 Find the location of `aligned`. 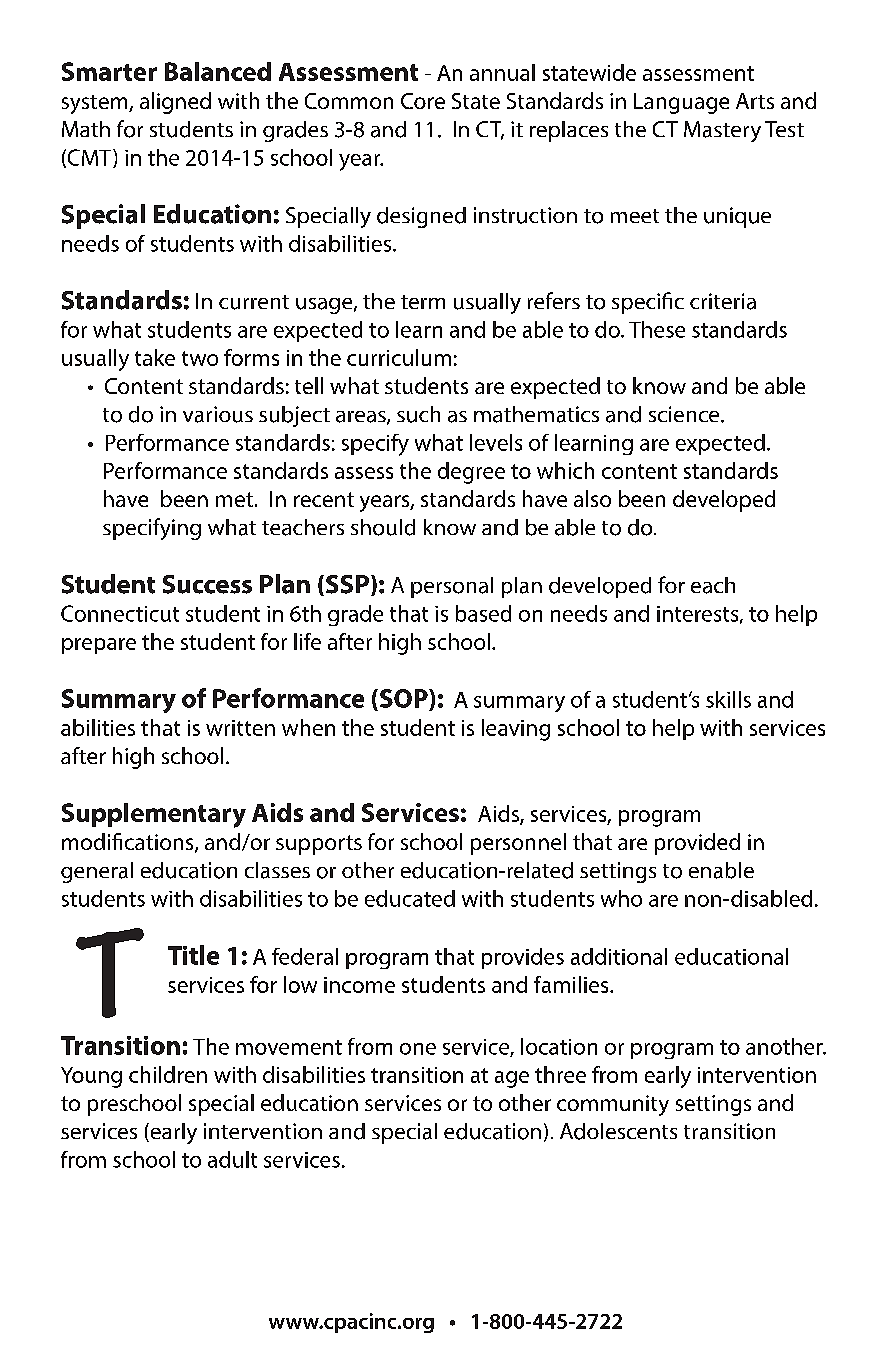

aligned is located at coordinates (175, 103).
